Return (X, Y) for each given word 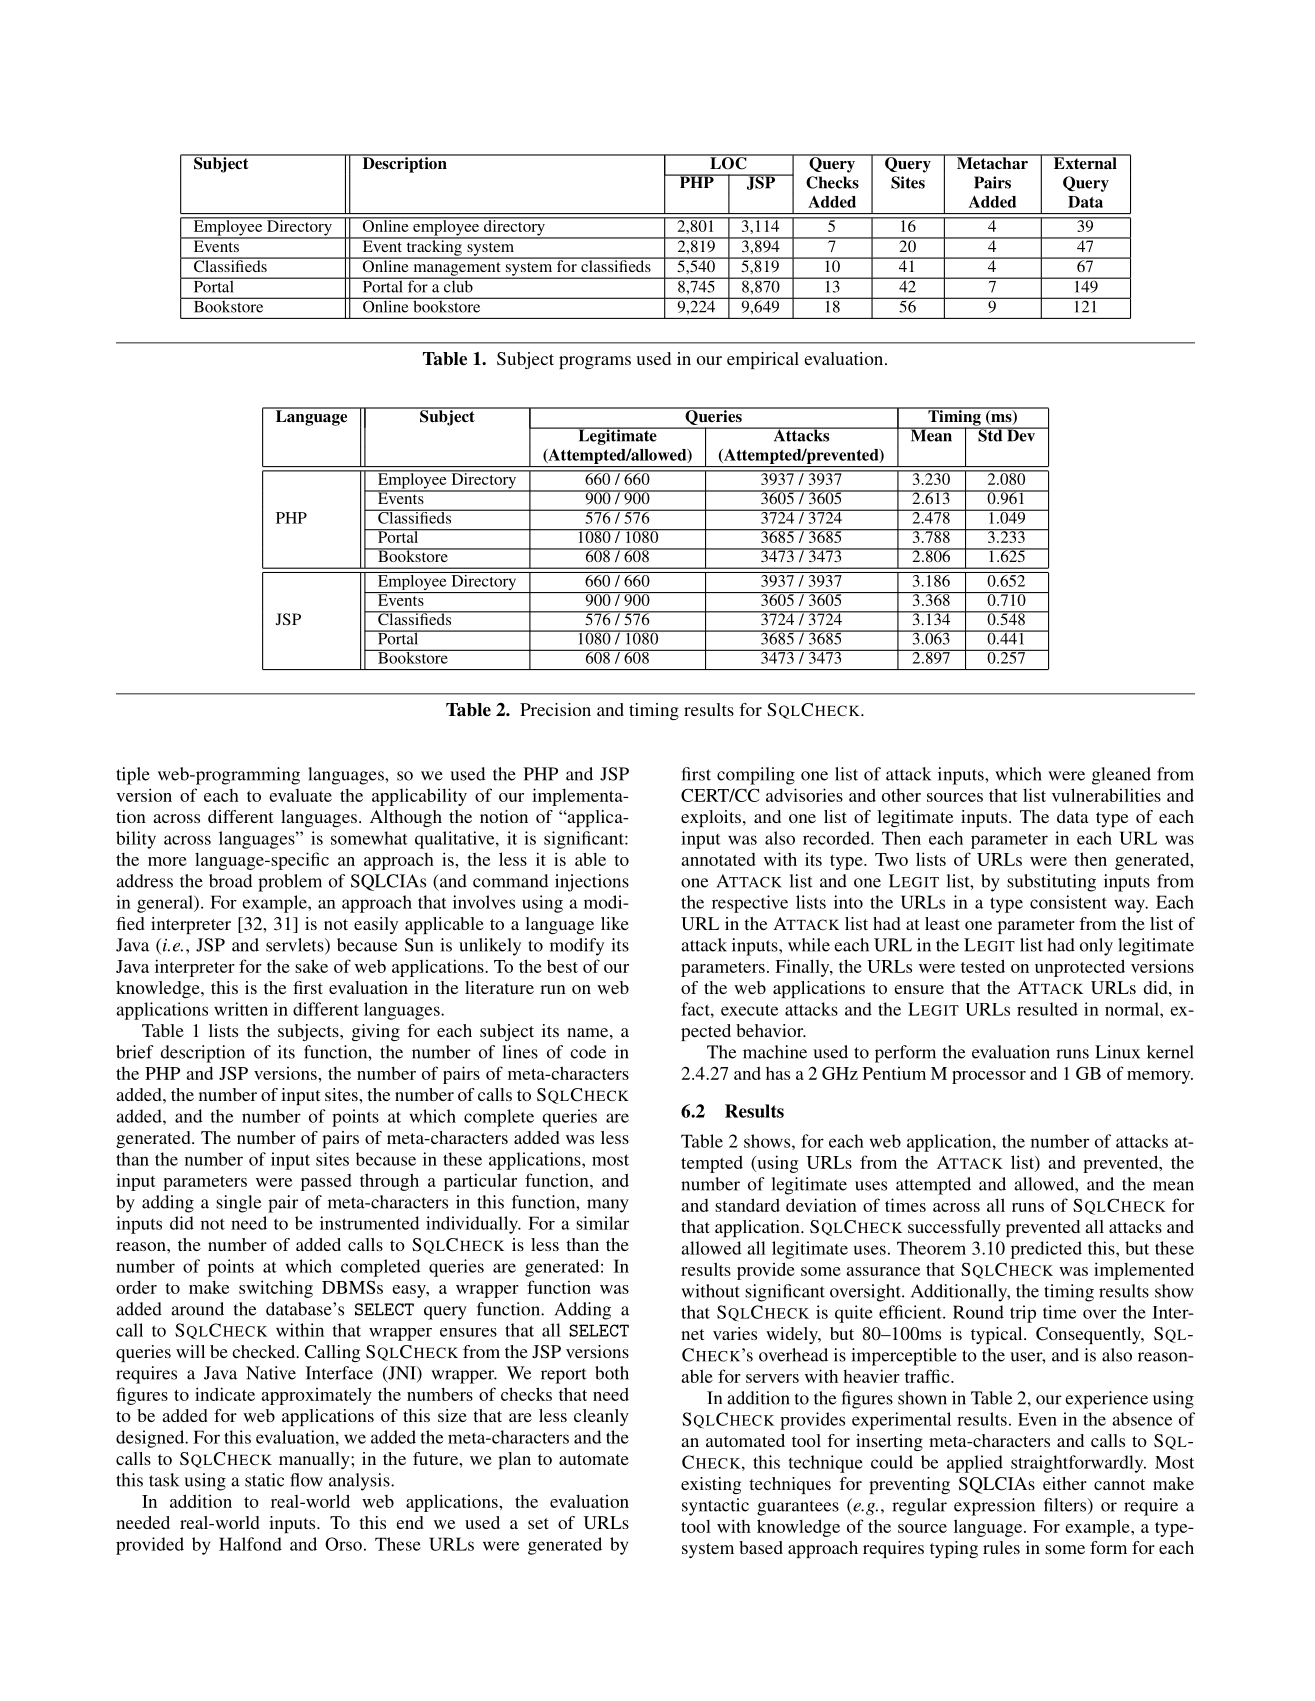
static (264, 1480)
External (1085, 162)
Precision (555, 709)
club (458, 285)
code (588, 1052)
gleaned (1121, 776)
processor (989, 1077)
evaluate (300, 795)
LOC (728, 162)
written (241, 1009)
